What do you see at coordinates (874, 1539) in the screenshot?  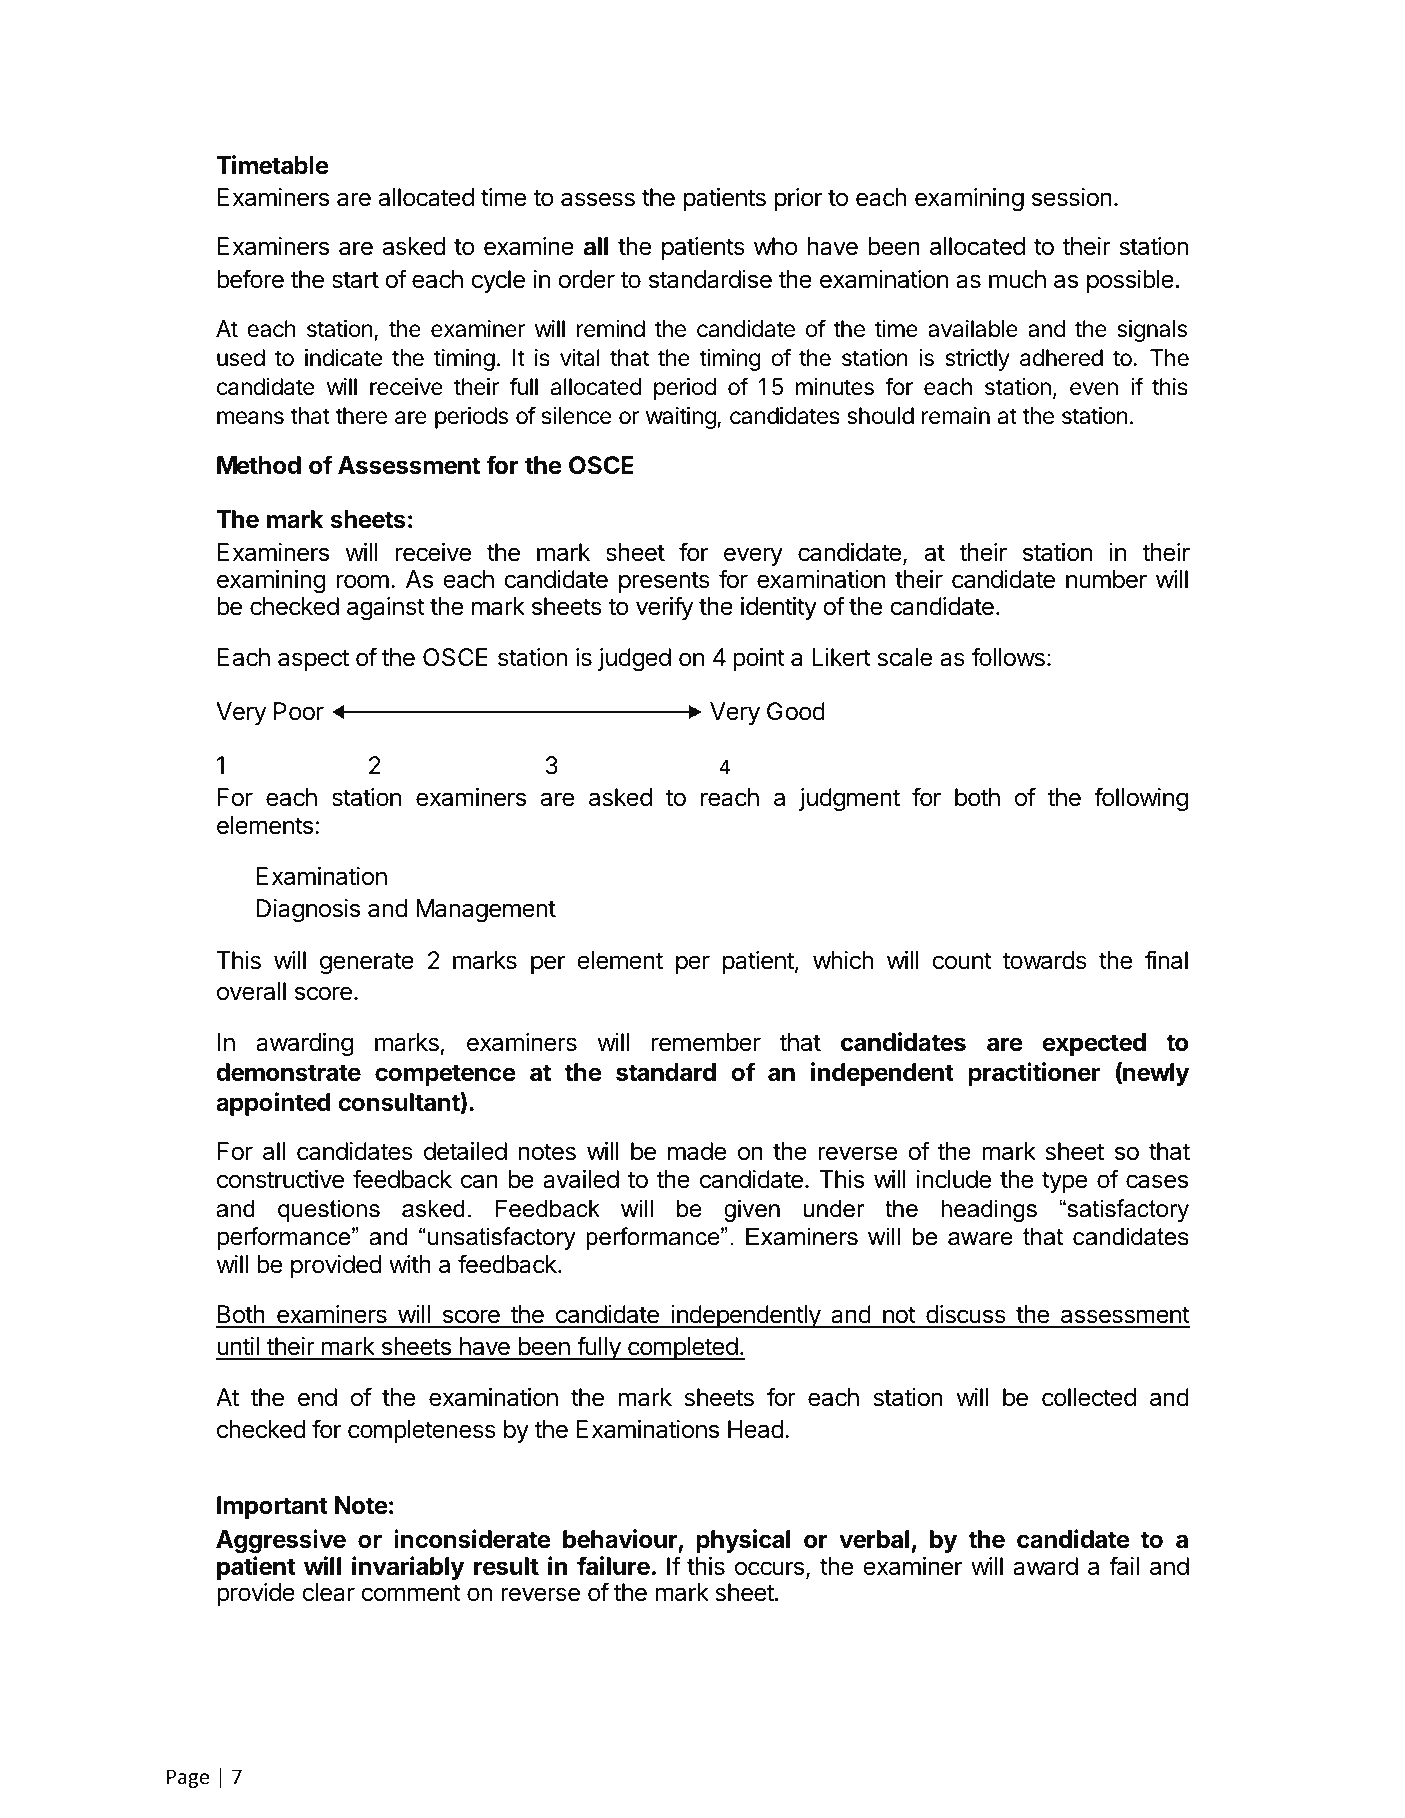 I see `verbal` at bounding box center [874, 1539].
